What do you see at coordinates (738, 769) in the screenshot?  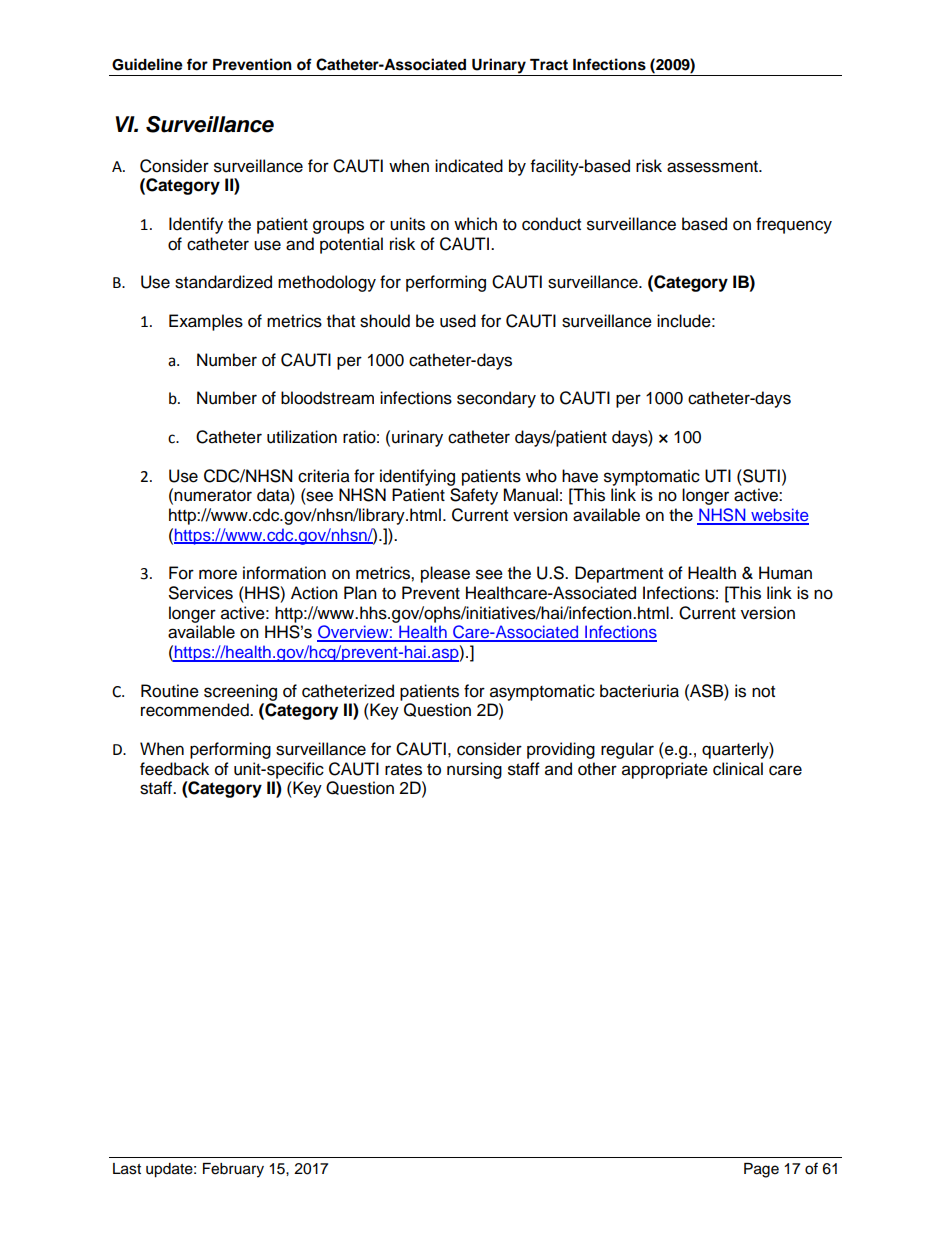 I see `clinical` at bounding box center [738, 769].
